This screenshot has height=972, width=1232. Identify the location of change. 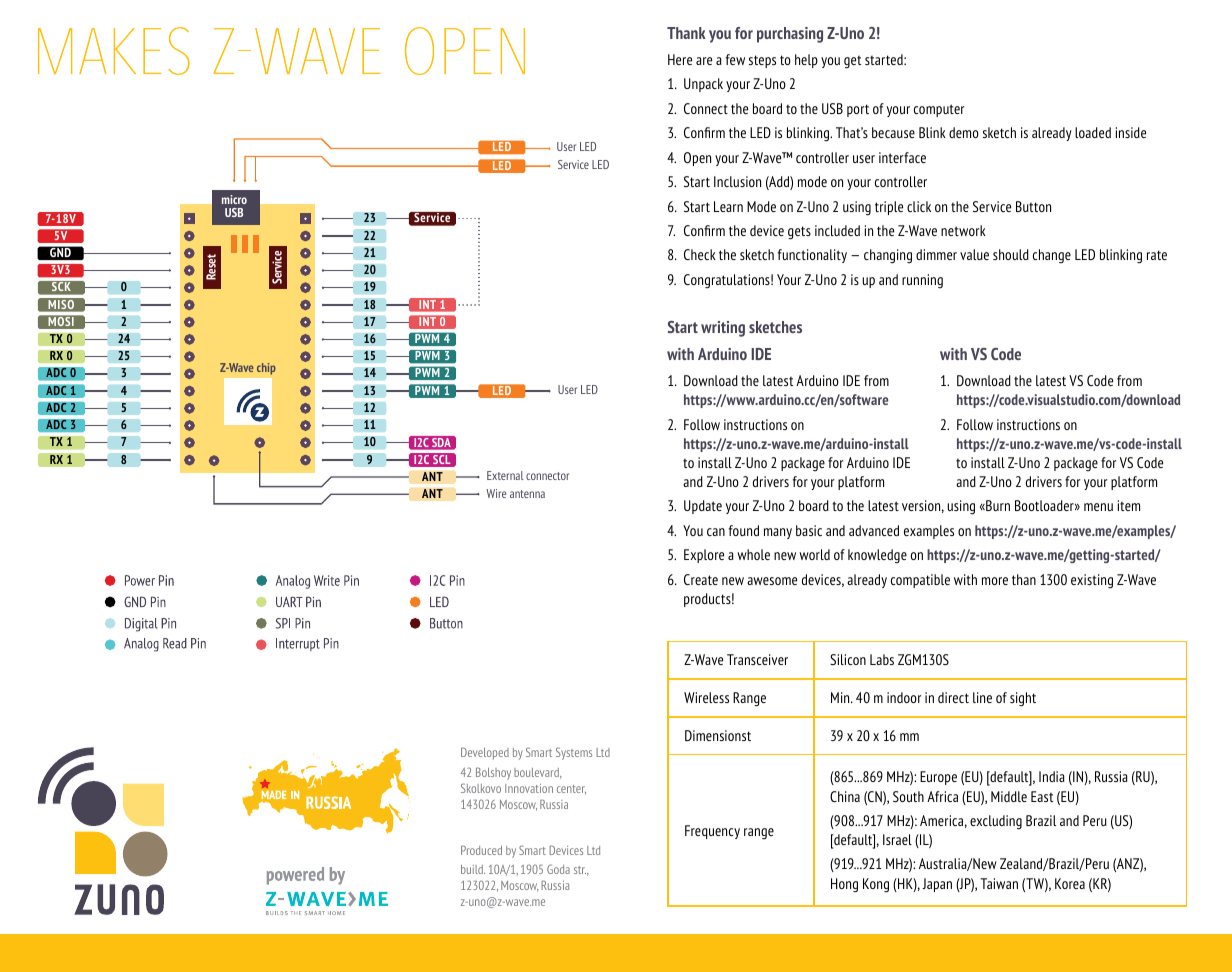
(1052, 256).
